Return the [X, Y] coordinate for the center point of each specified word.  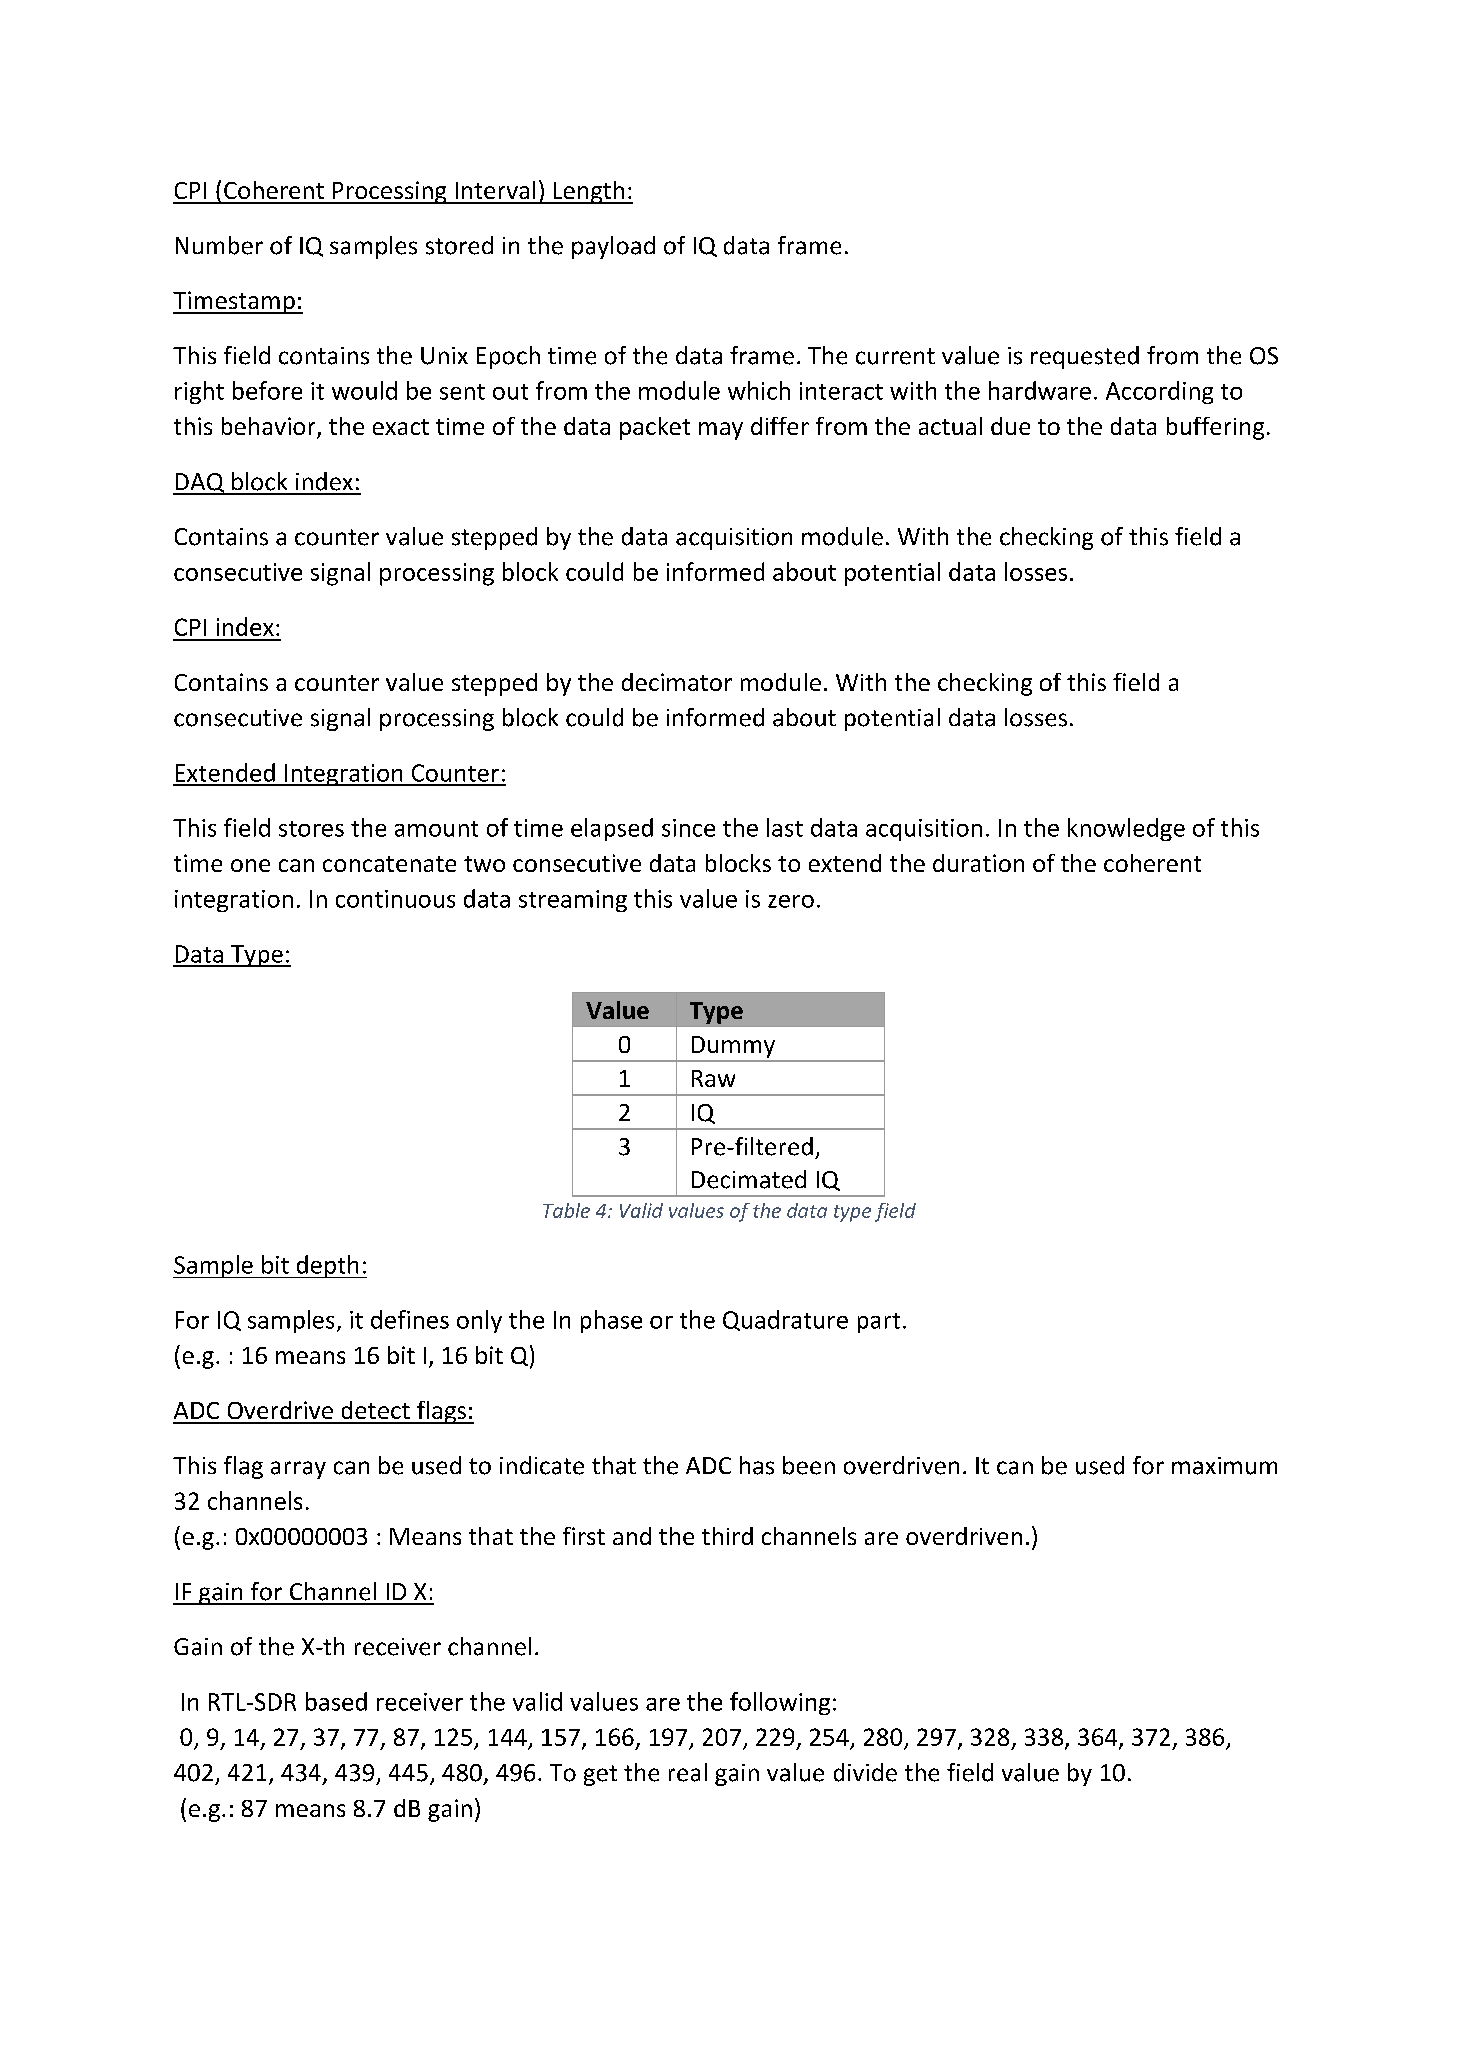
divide [865, 1772]
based [336, 1701]
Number [219, 245]
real [688, 1772]
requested [1085, 357]
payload [613, 247]
